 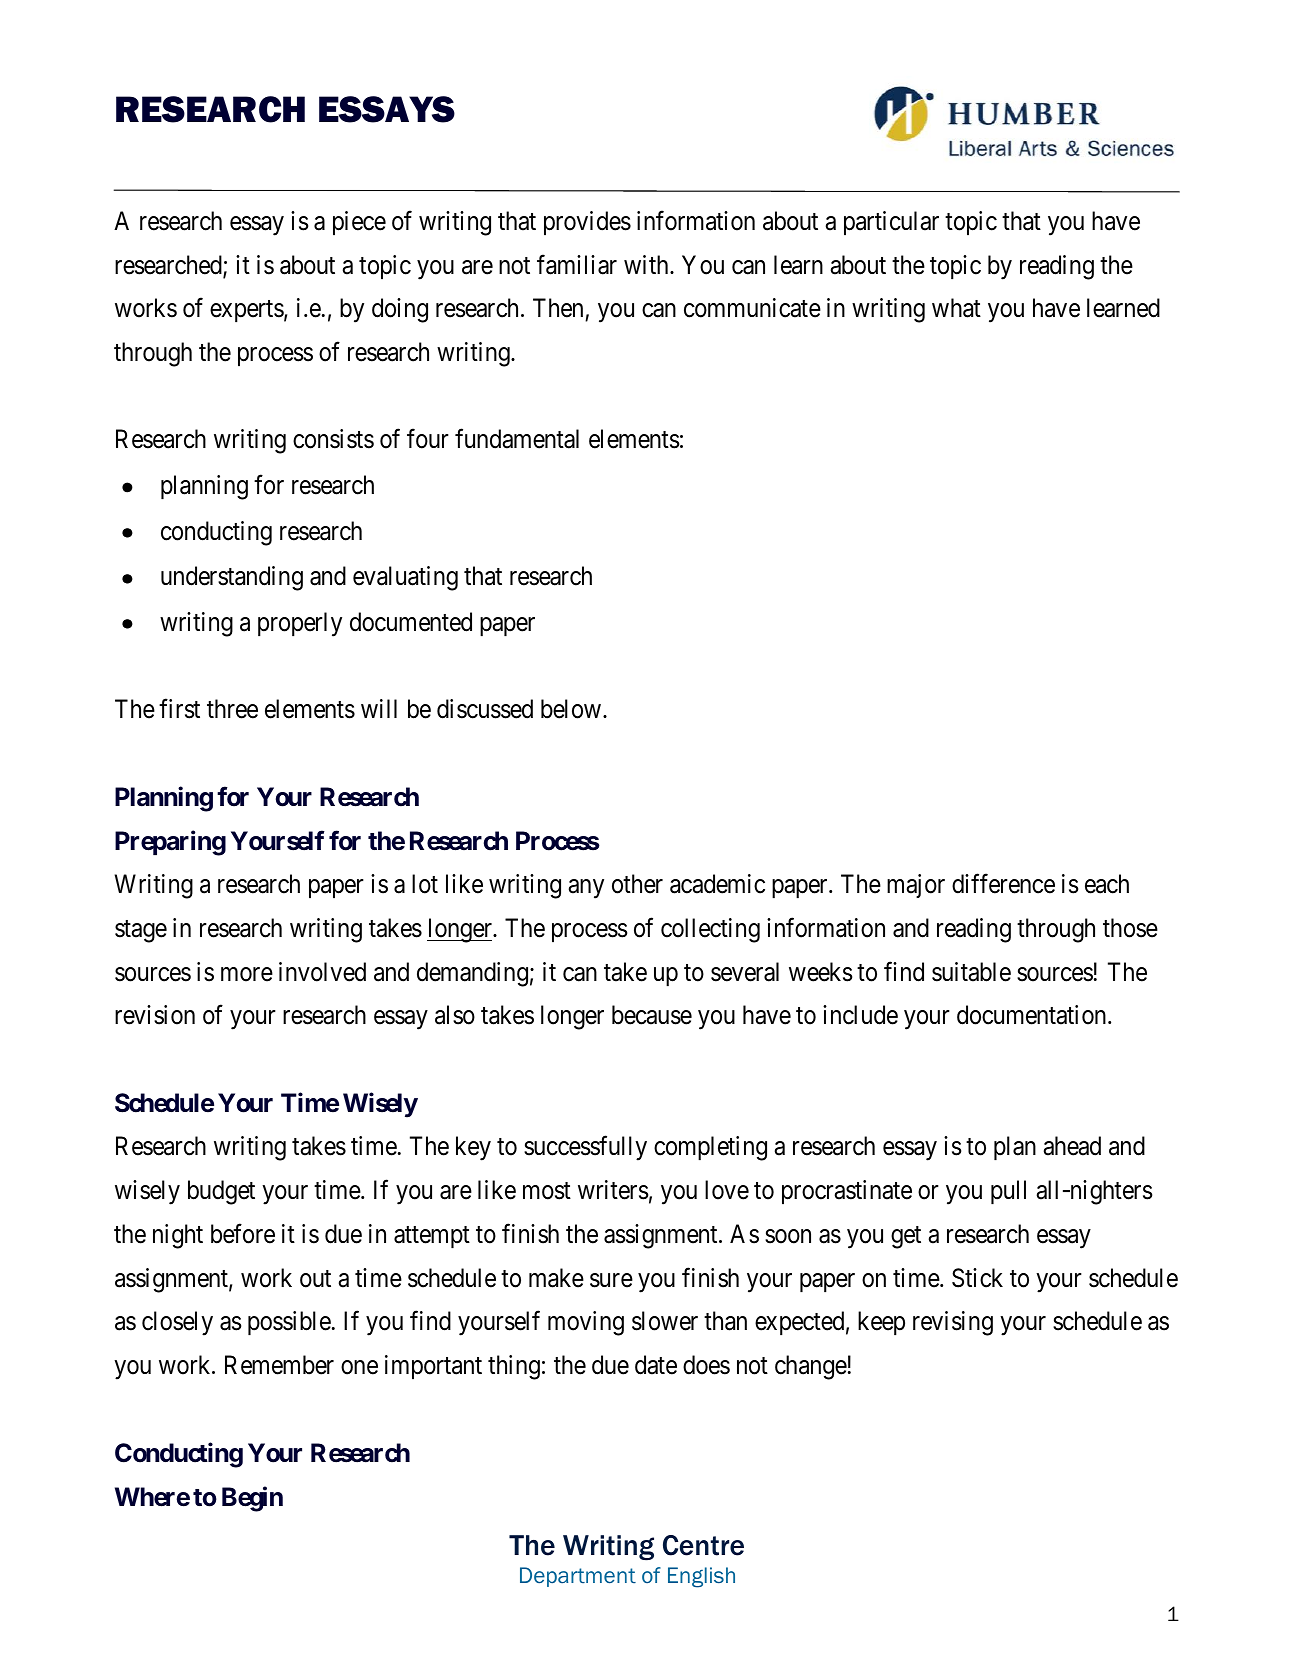 I want to click on with, so click(x=647, y=264).
